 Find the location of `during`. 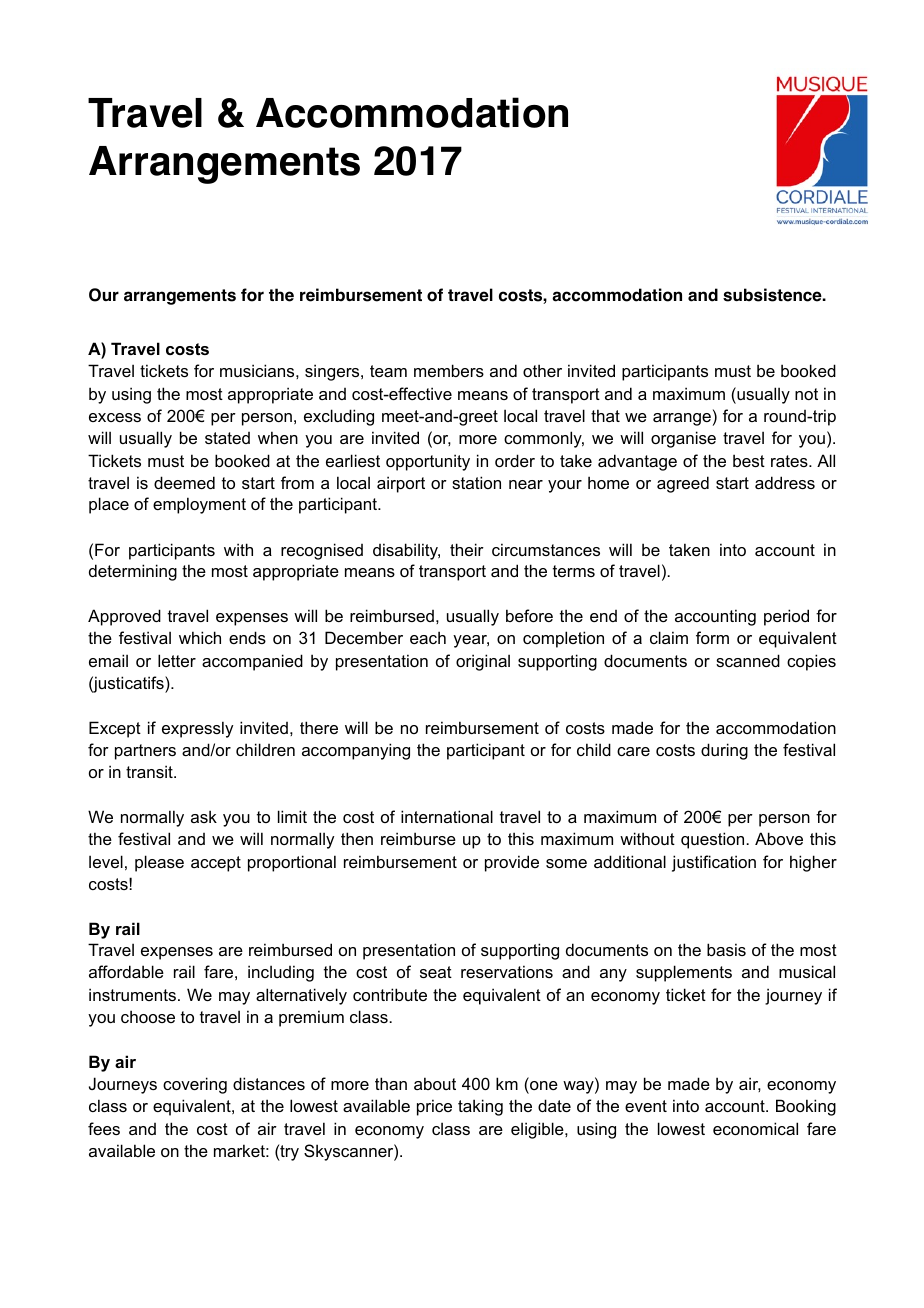

during is located at coordinates (724, 751).
